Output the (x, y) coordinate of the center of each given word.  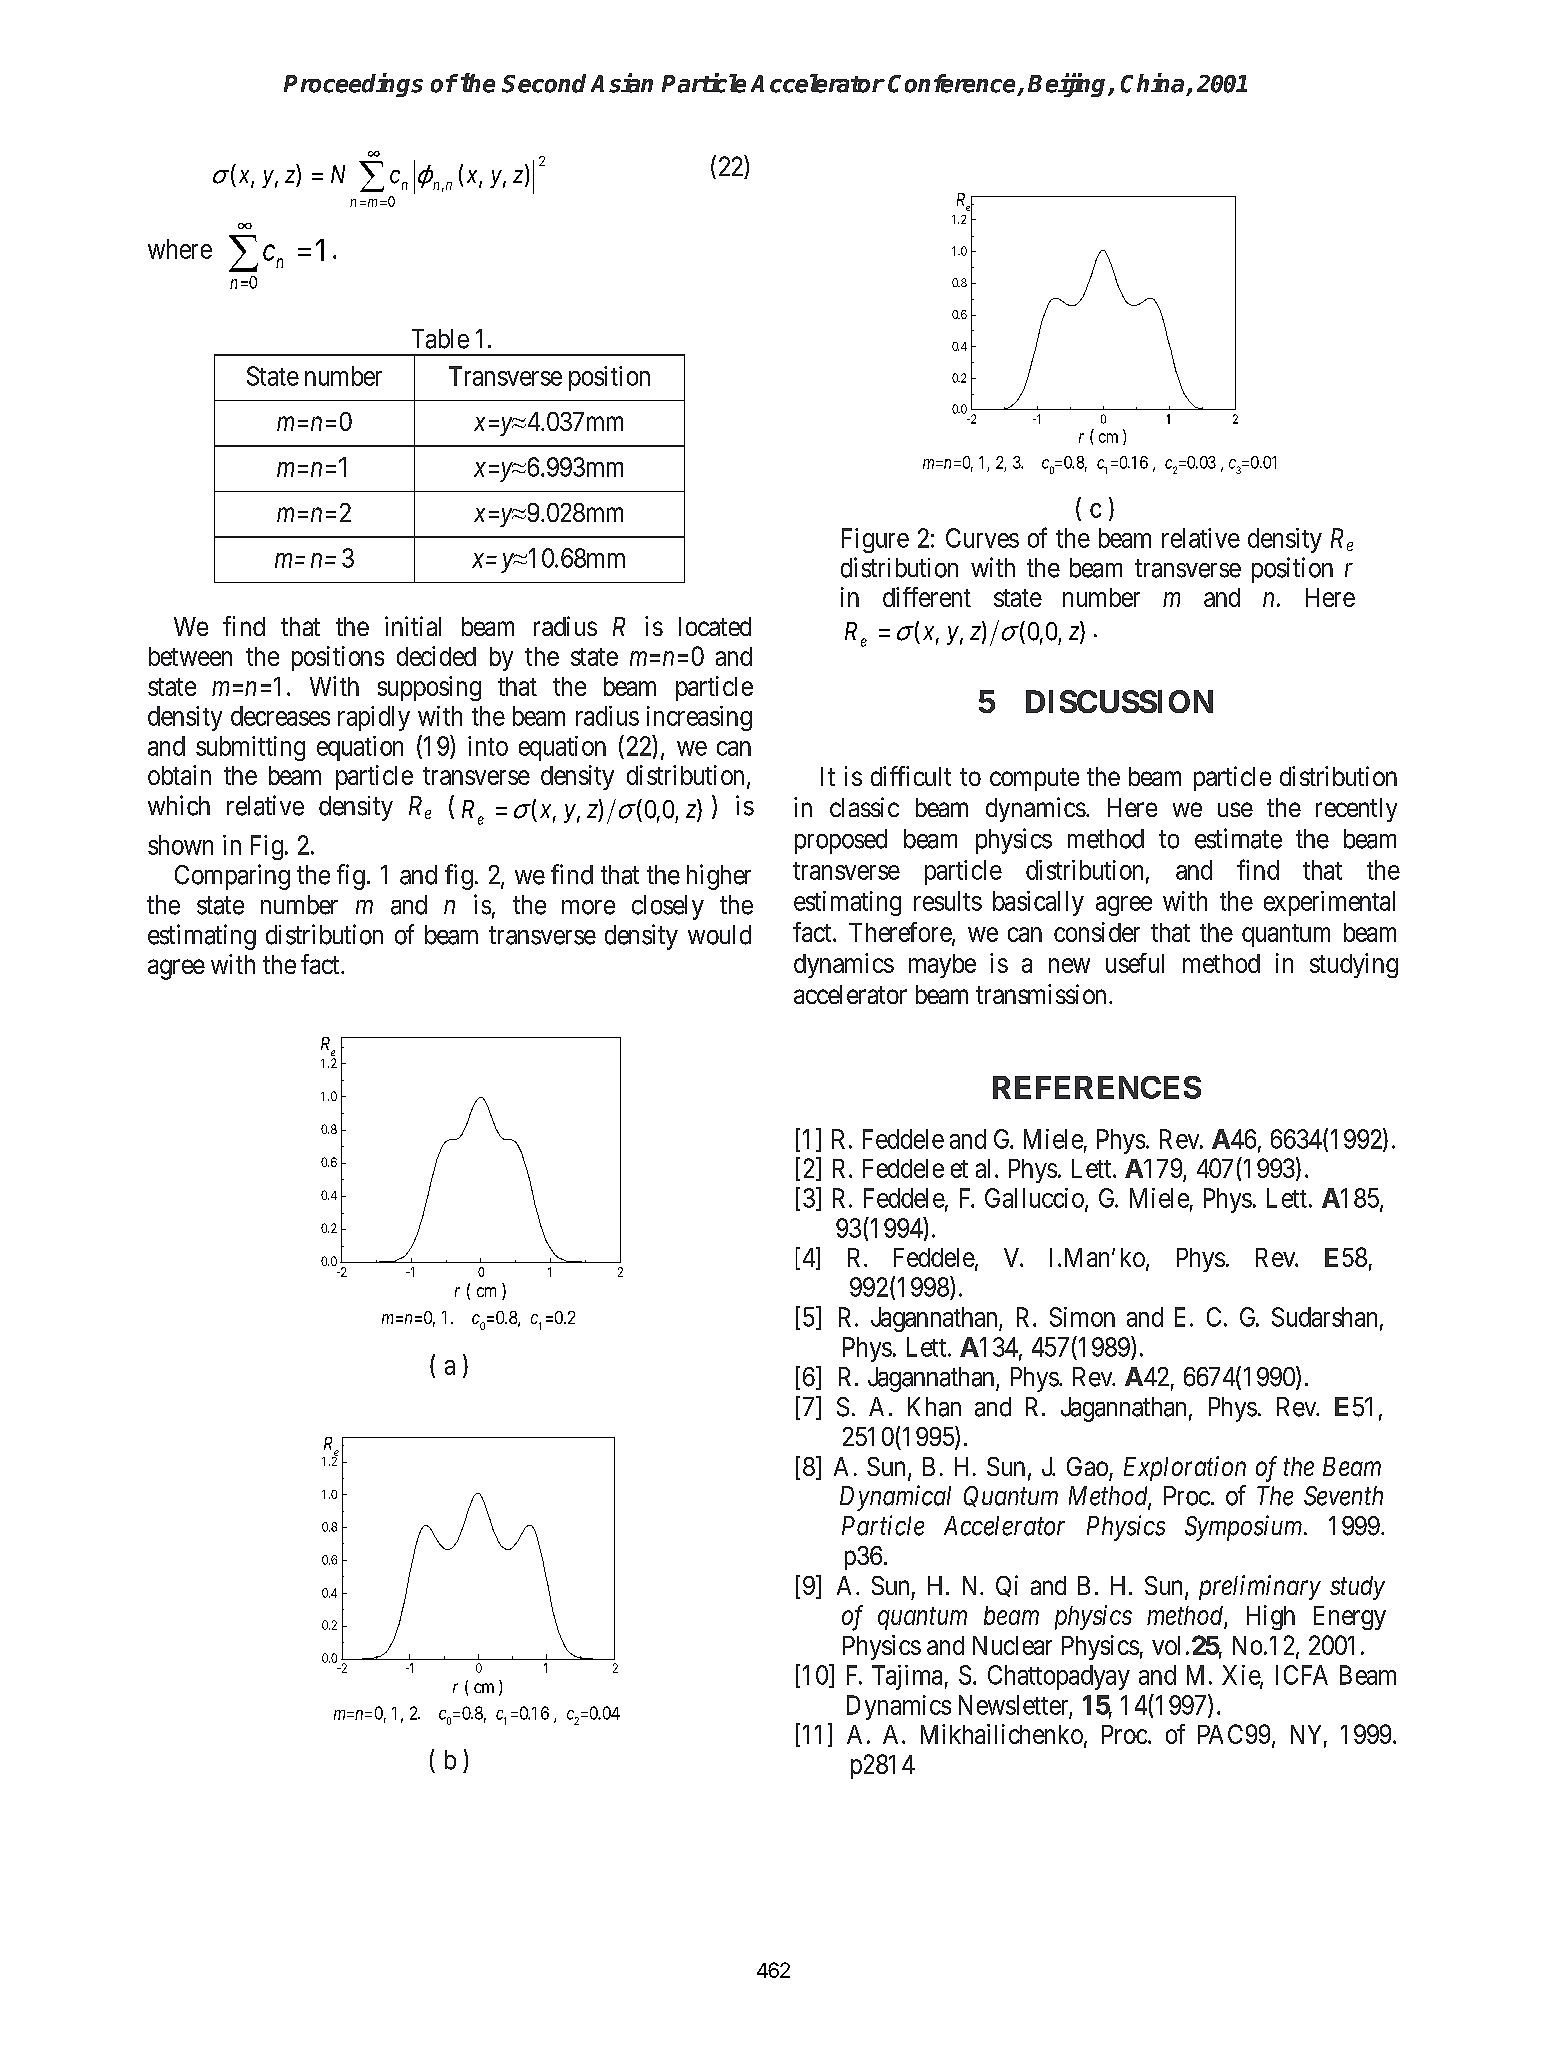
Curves (982, 538)
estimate (1238, 838)
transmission (1041, 994)
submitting (250, 748)
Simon (1082, 1317)
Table (440, 339)
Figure (875, 540)
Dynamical (895, 1498)
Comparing (232, 877)
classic (864, 807)
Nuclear (1012, 1645)
